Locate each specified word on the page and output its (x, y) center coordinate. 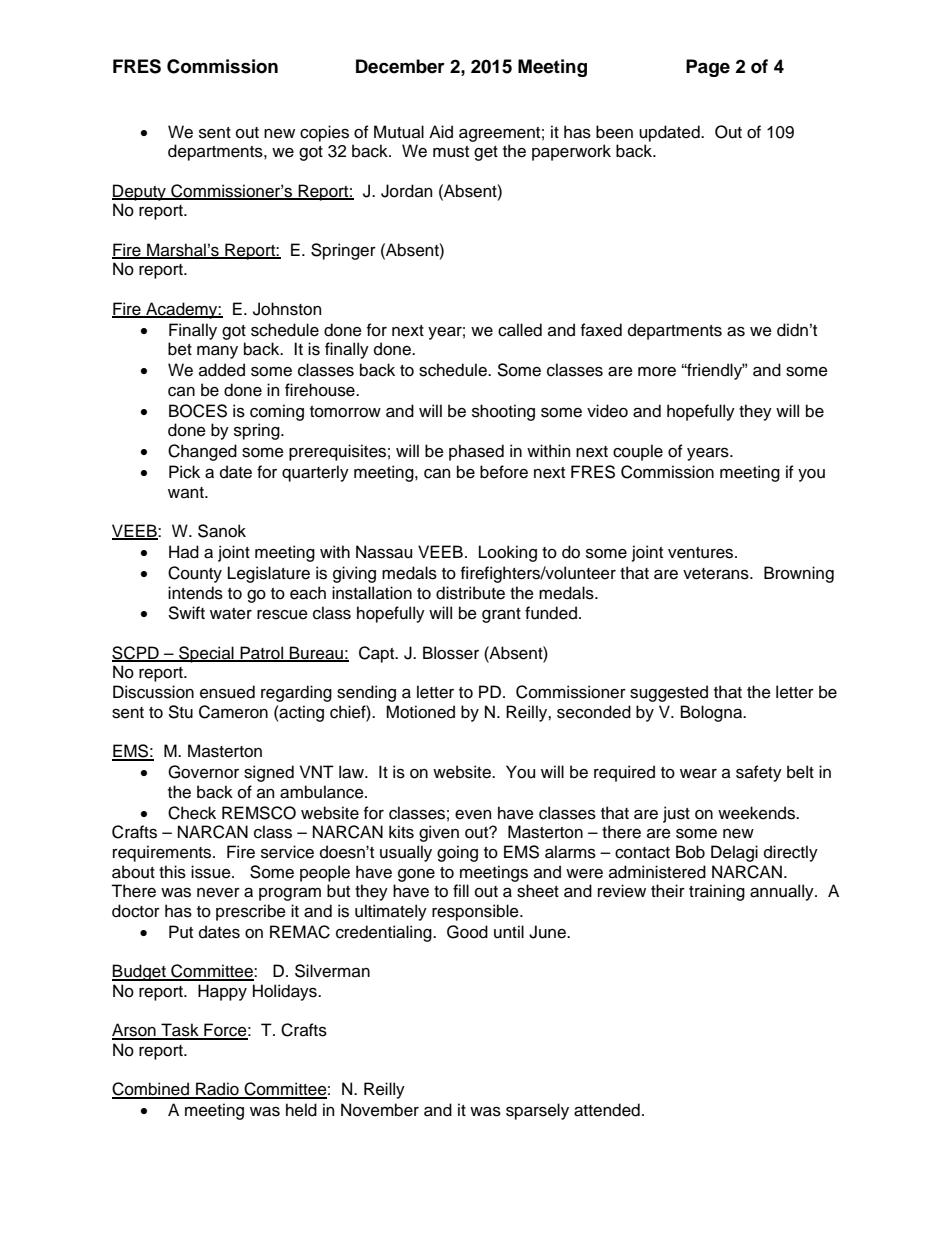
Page (708, 68)
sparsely (537, 1111)
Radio (217, 1090)
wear (698, 774)
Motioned (420, 712)
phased (476, 452)
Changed (202, 452)
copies (324, 133)
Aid (441, 132)
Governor (203, 772)
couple (638, 452)
